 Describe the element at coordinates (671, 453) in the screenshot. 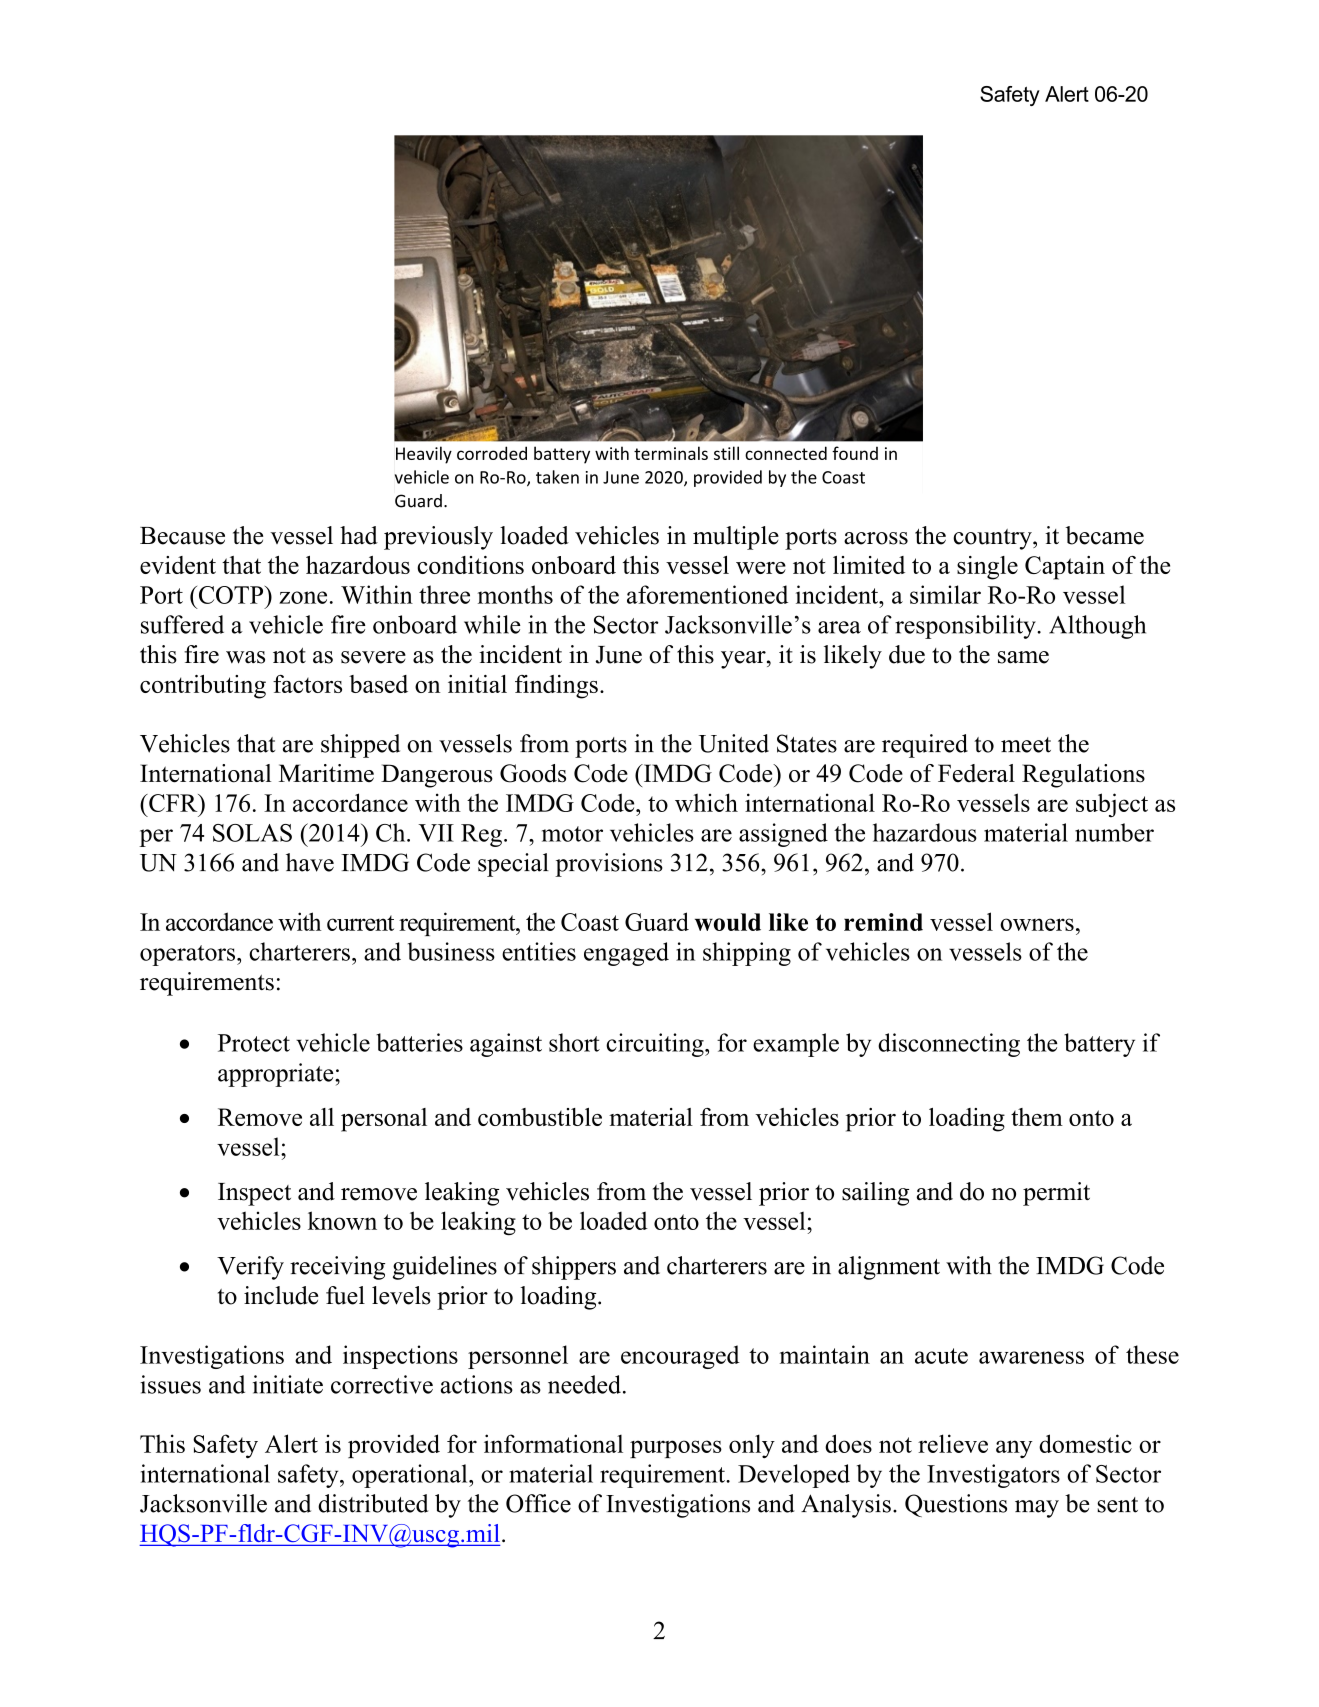

I see `terminals` at that location.
